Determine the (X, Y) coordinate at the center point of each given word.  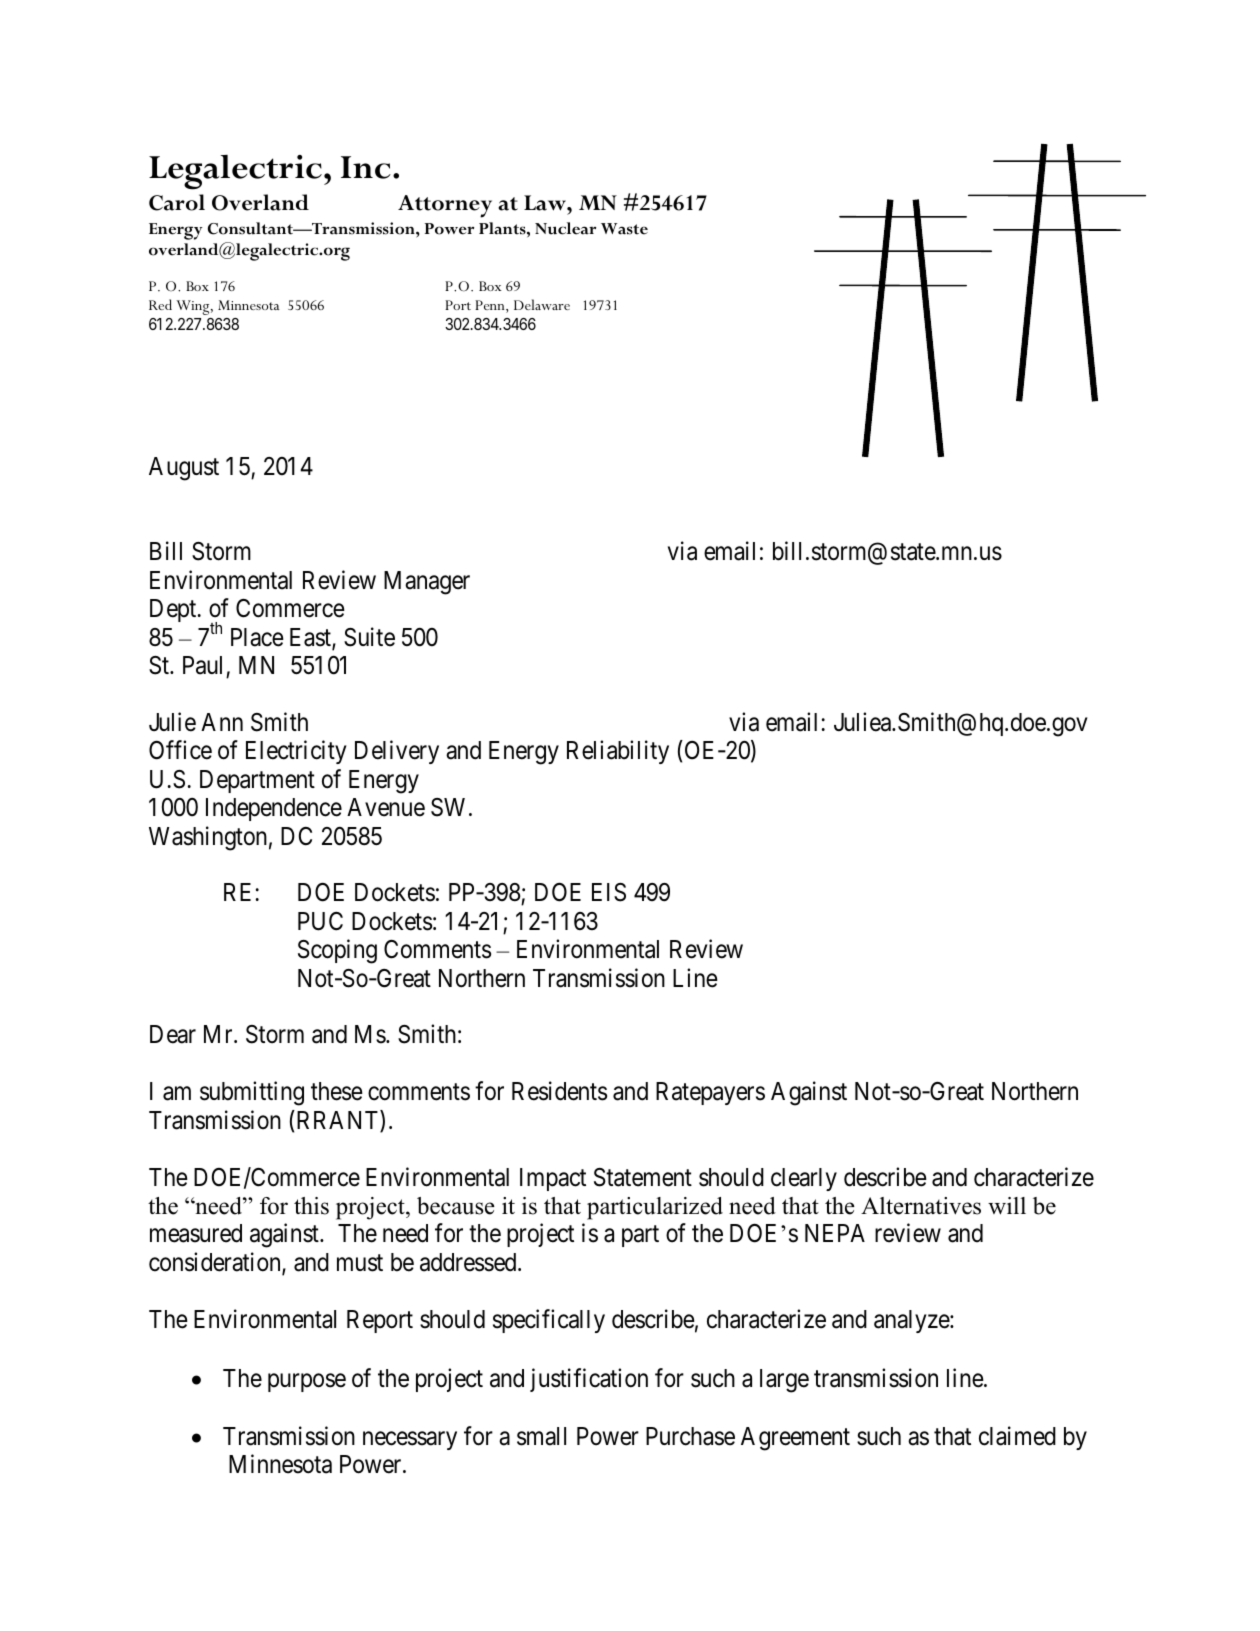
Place (257, 637)
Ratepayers (710, 1093)
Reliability (618, 752)
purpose (307, 1382)
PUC (320, 921)
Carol (177, 202)
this (311, 1206)
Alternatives (921, 1206)
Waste (624, 229)
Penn (491, 306)
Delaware (542, 304)
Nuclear (565, 228)
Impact (553, 1179)
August (184, 469)
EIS (609, 892)
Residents (559, 1091)
